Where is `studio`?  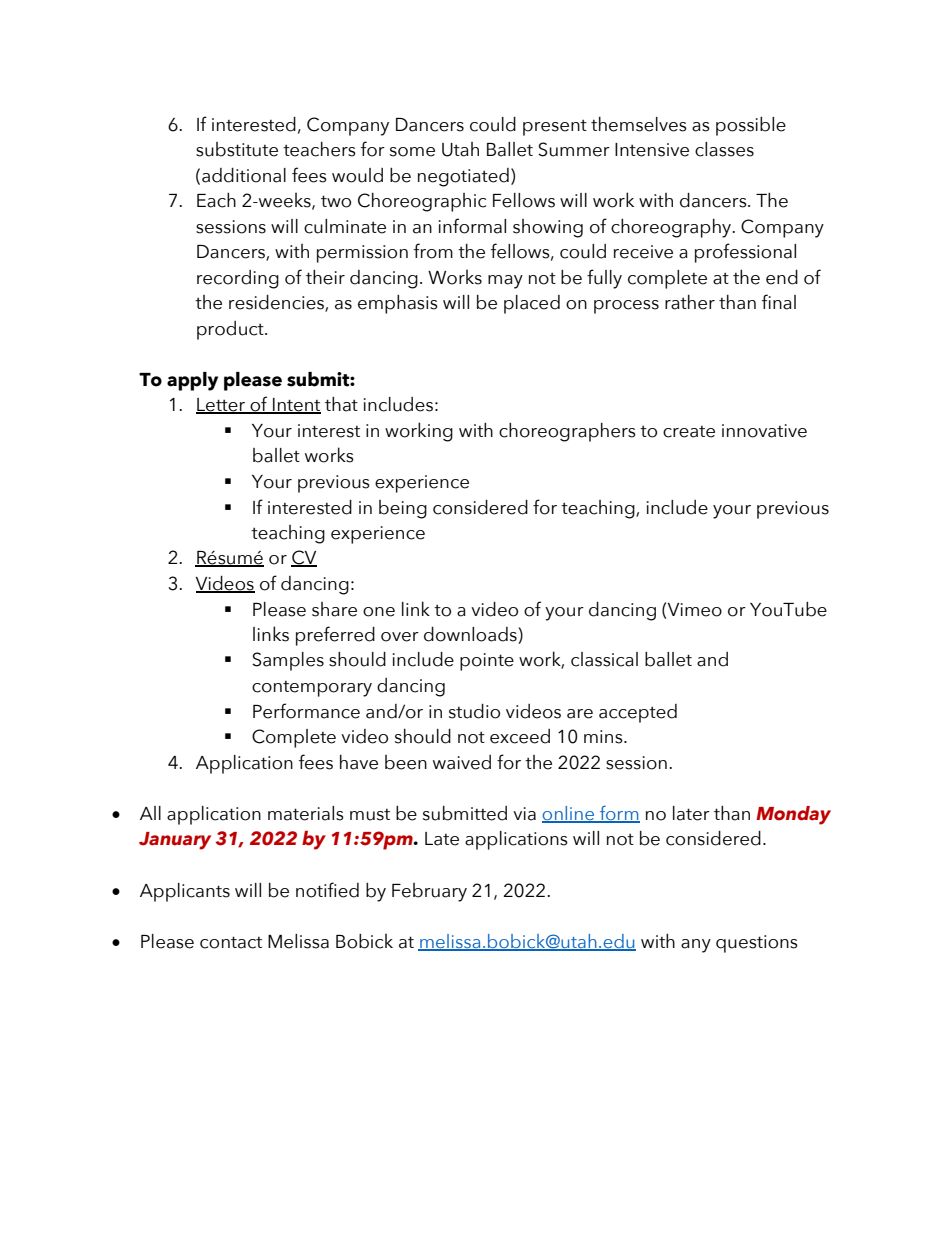
studio is located at coordinates (474, 711).
